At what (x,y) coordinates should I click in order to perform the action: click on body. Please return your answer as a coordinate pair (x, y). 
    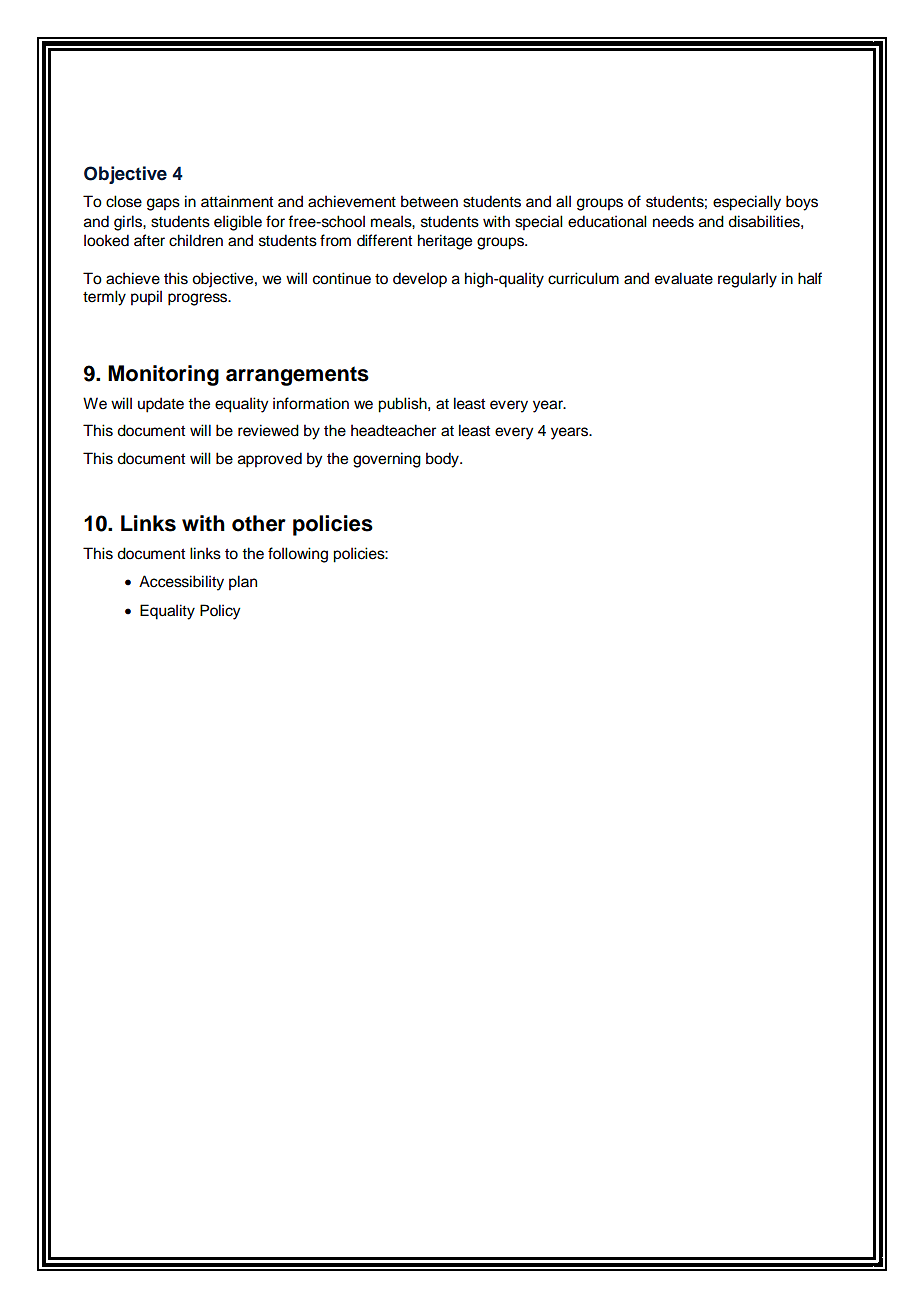
    Looking at the image, I should click on (443, 460).
